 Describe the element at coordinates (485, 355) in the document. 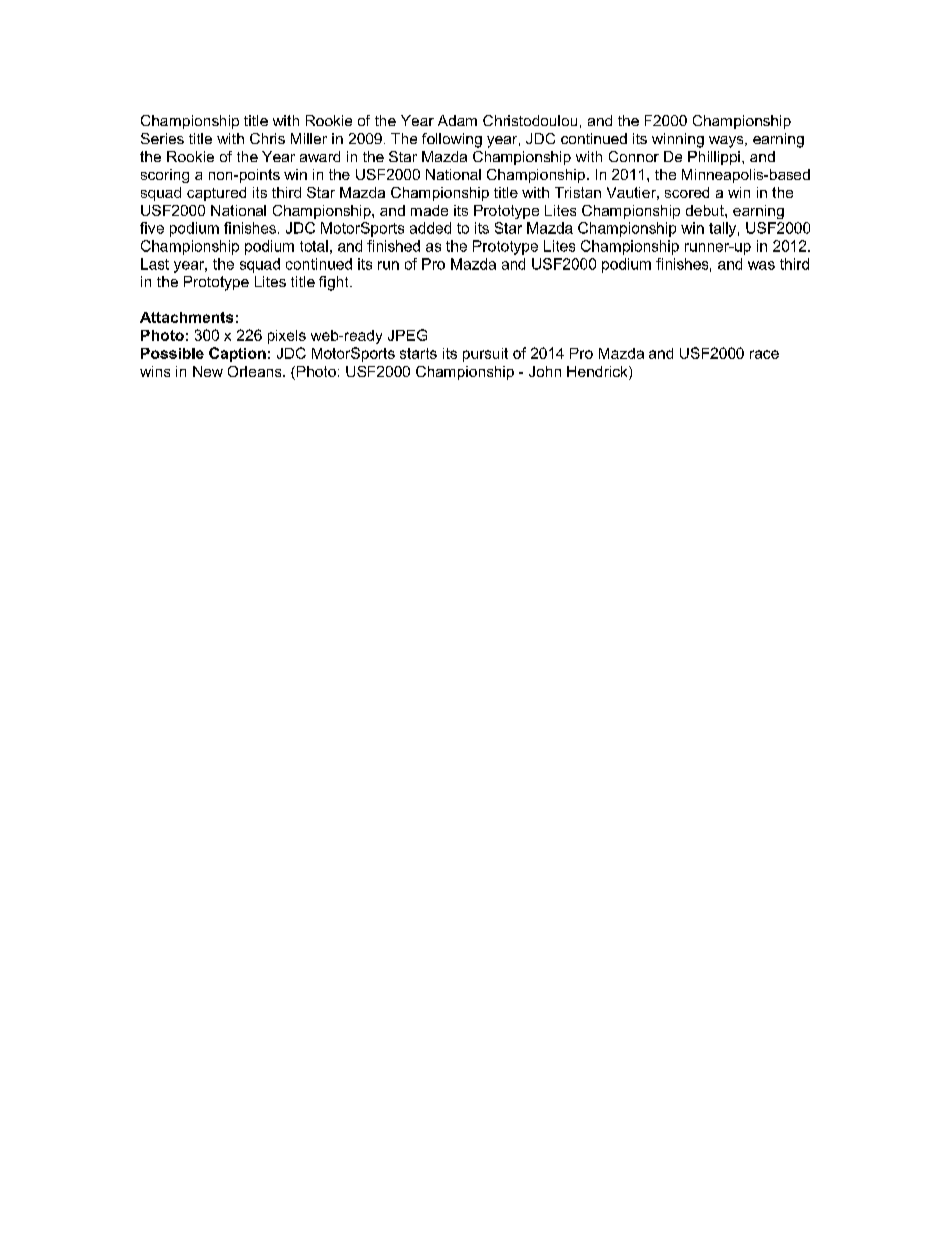

I see `pursuit` at that location.
